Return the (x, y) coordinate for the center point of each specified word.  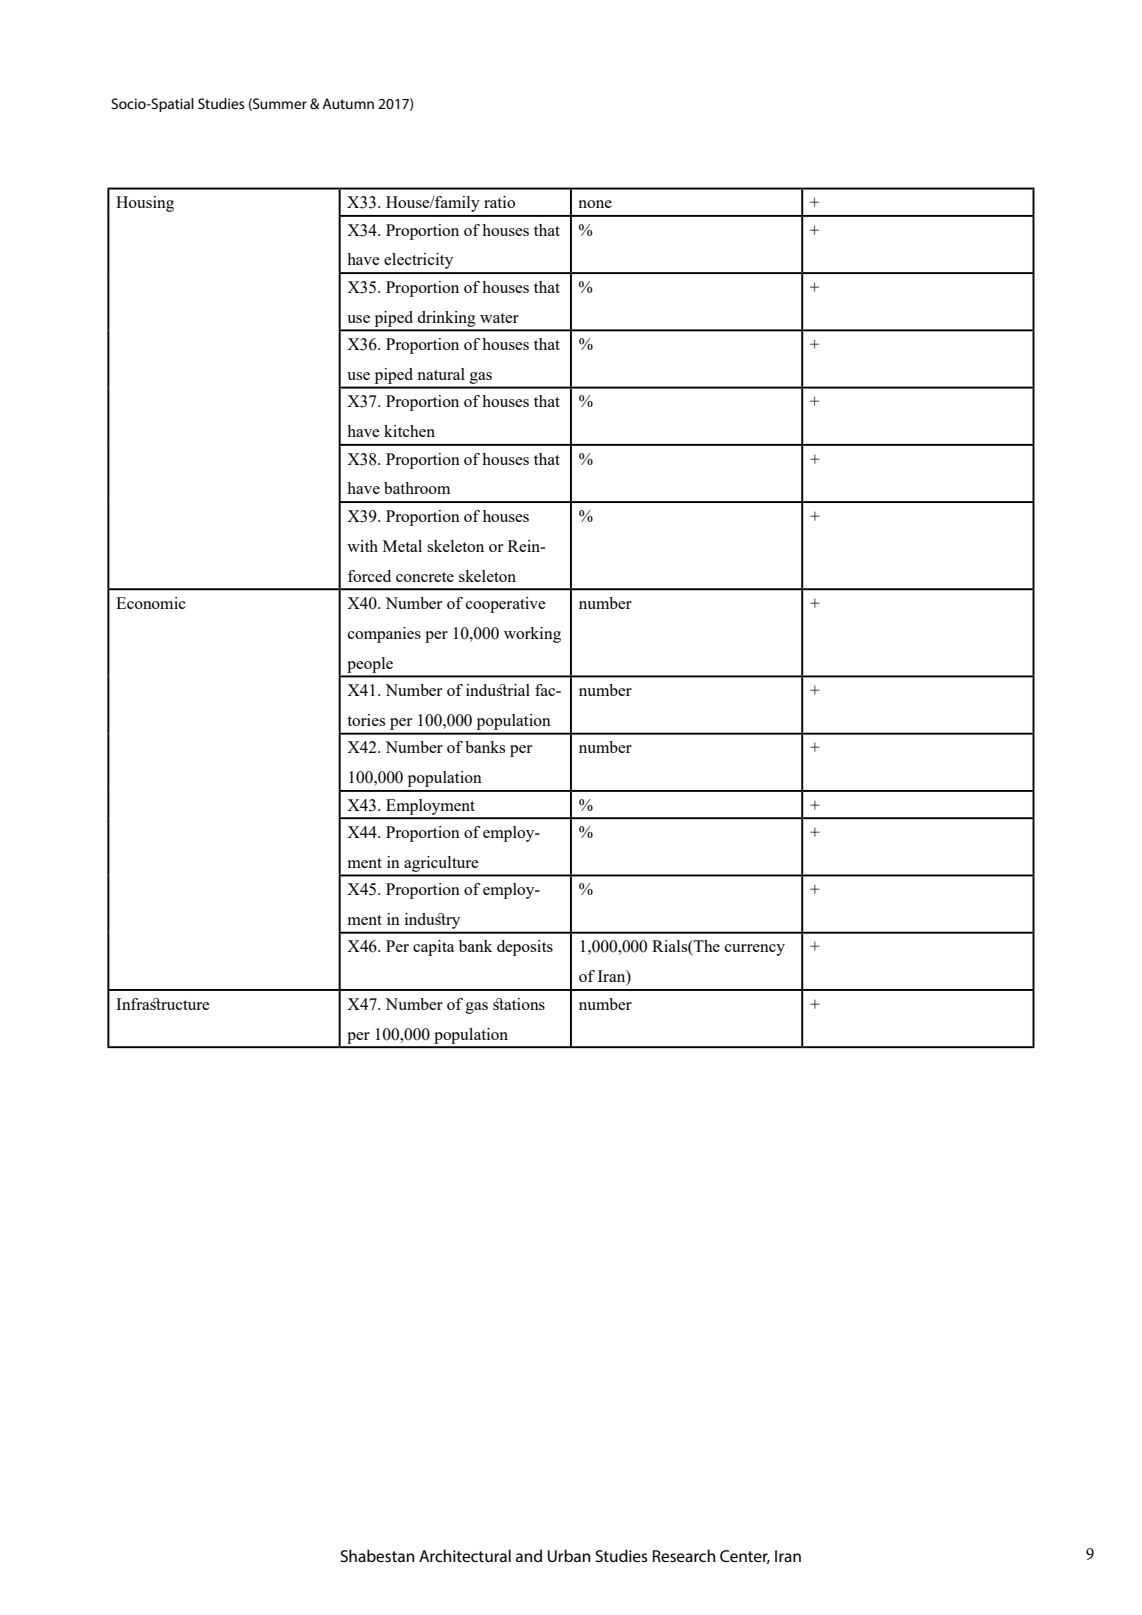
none (595, 204)
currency (755, 950)
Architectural (465, 1555)
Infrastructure (163, 1004)
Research (684, 1555)
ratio (499, 202)
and (529, 1555)
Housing (145, 204)
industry (432, 921)
